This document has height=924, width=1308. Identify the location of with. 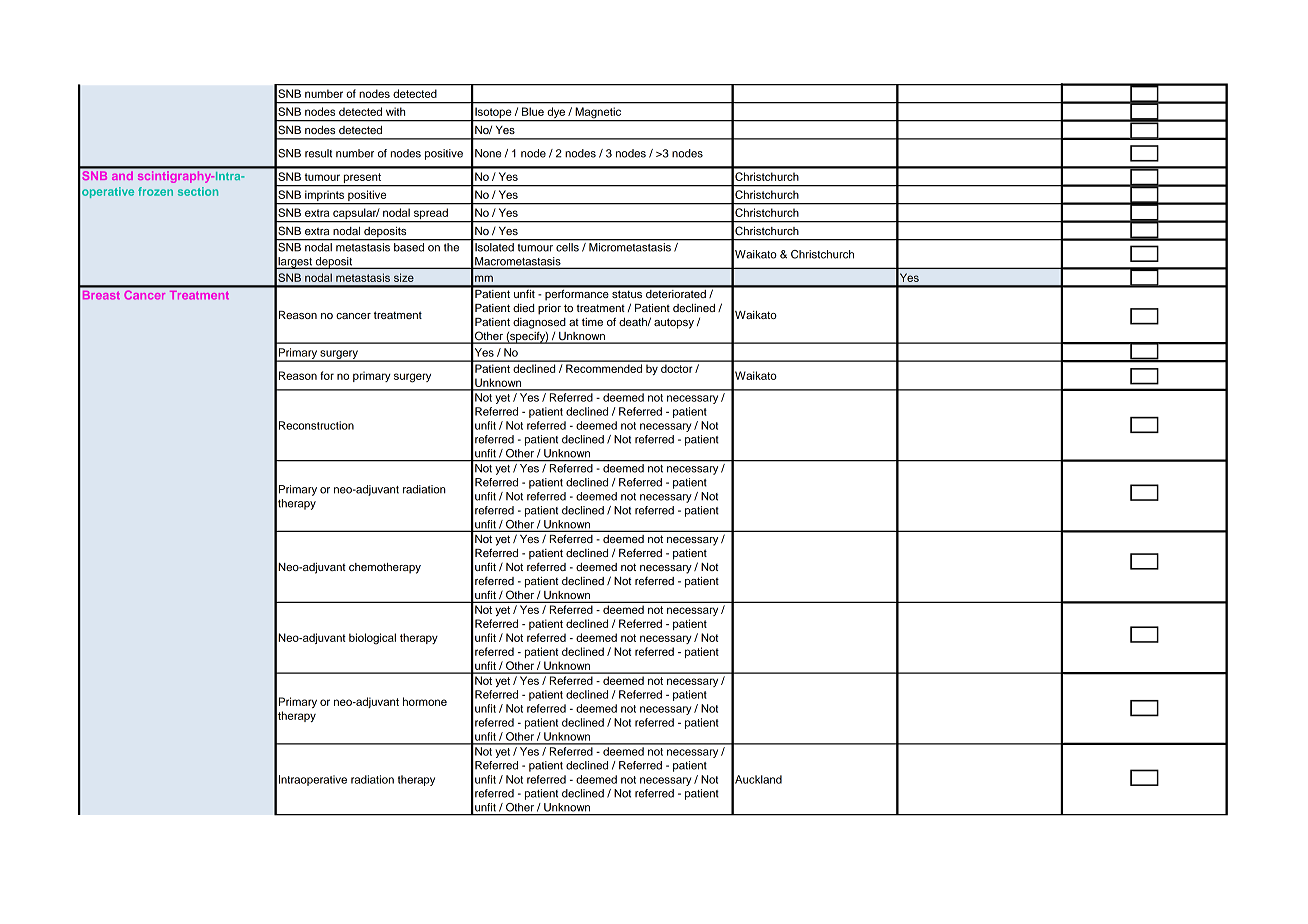
(395, 111).
